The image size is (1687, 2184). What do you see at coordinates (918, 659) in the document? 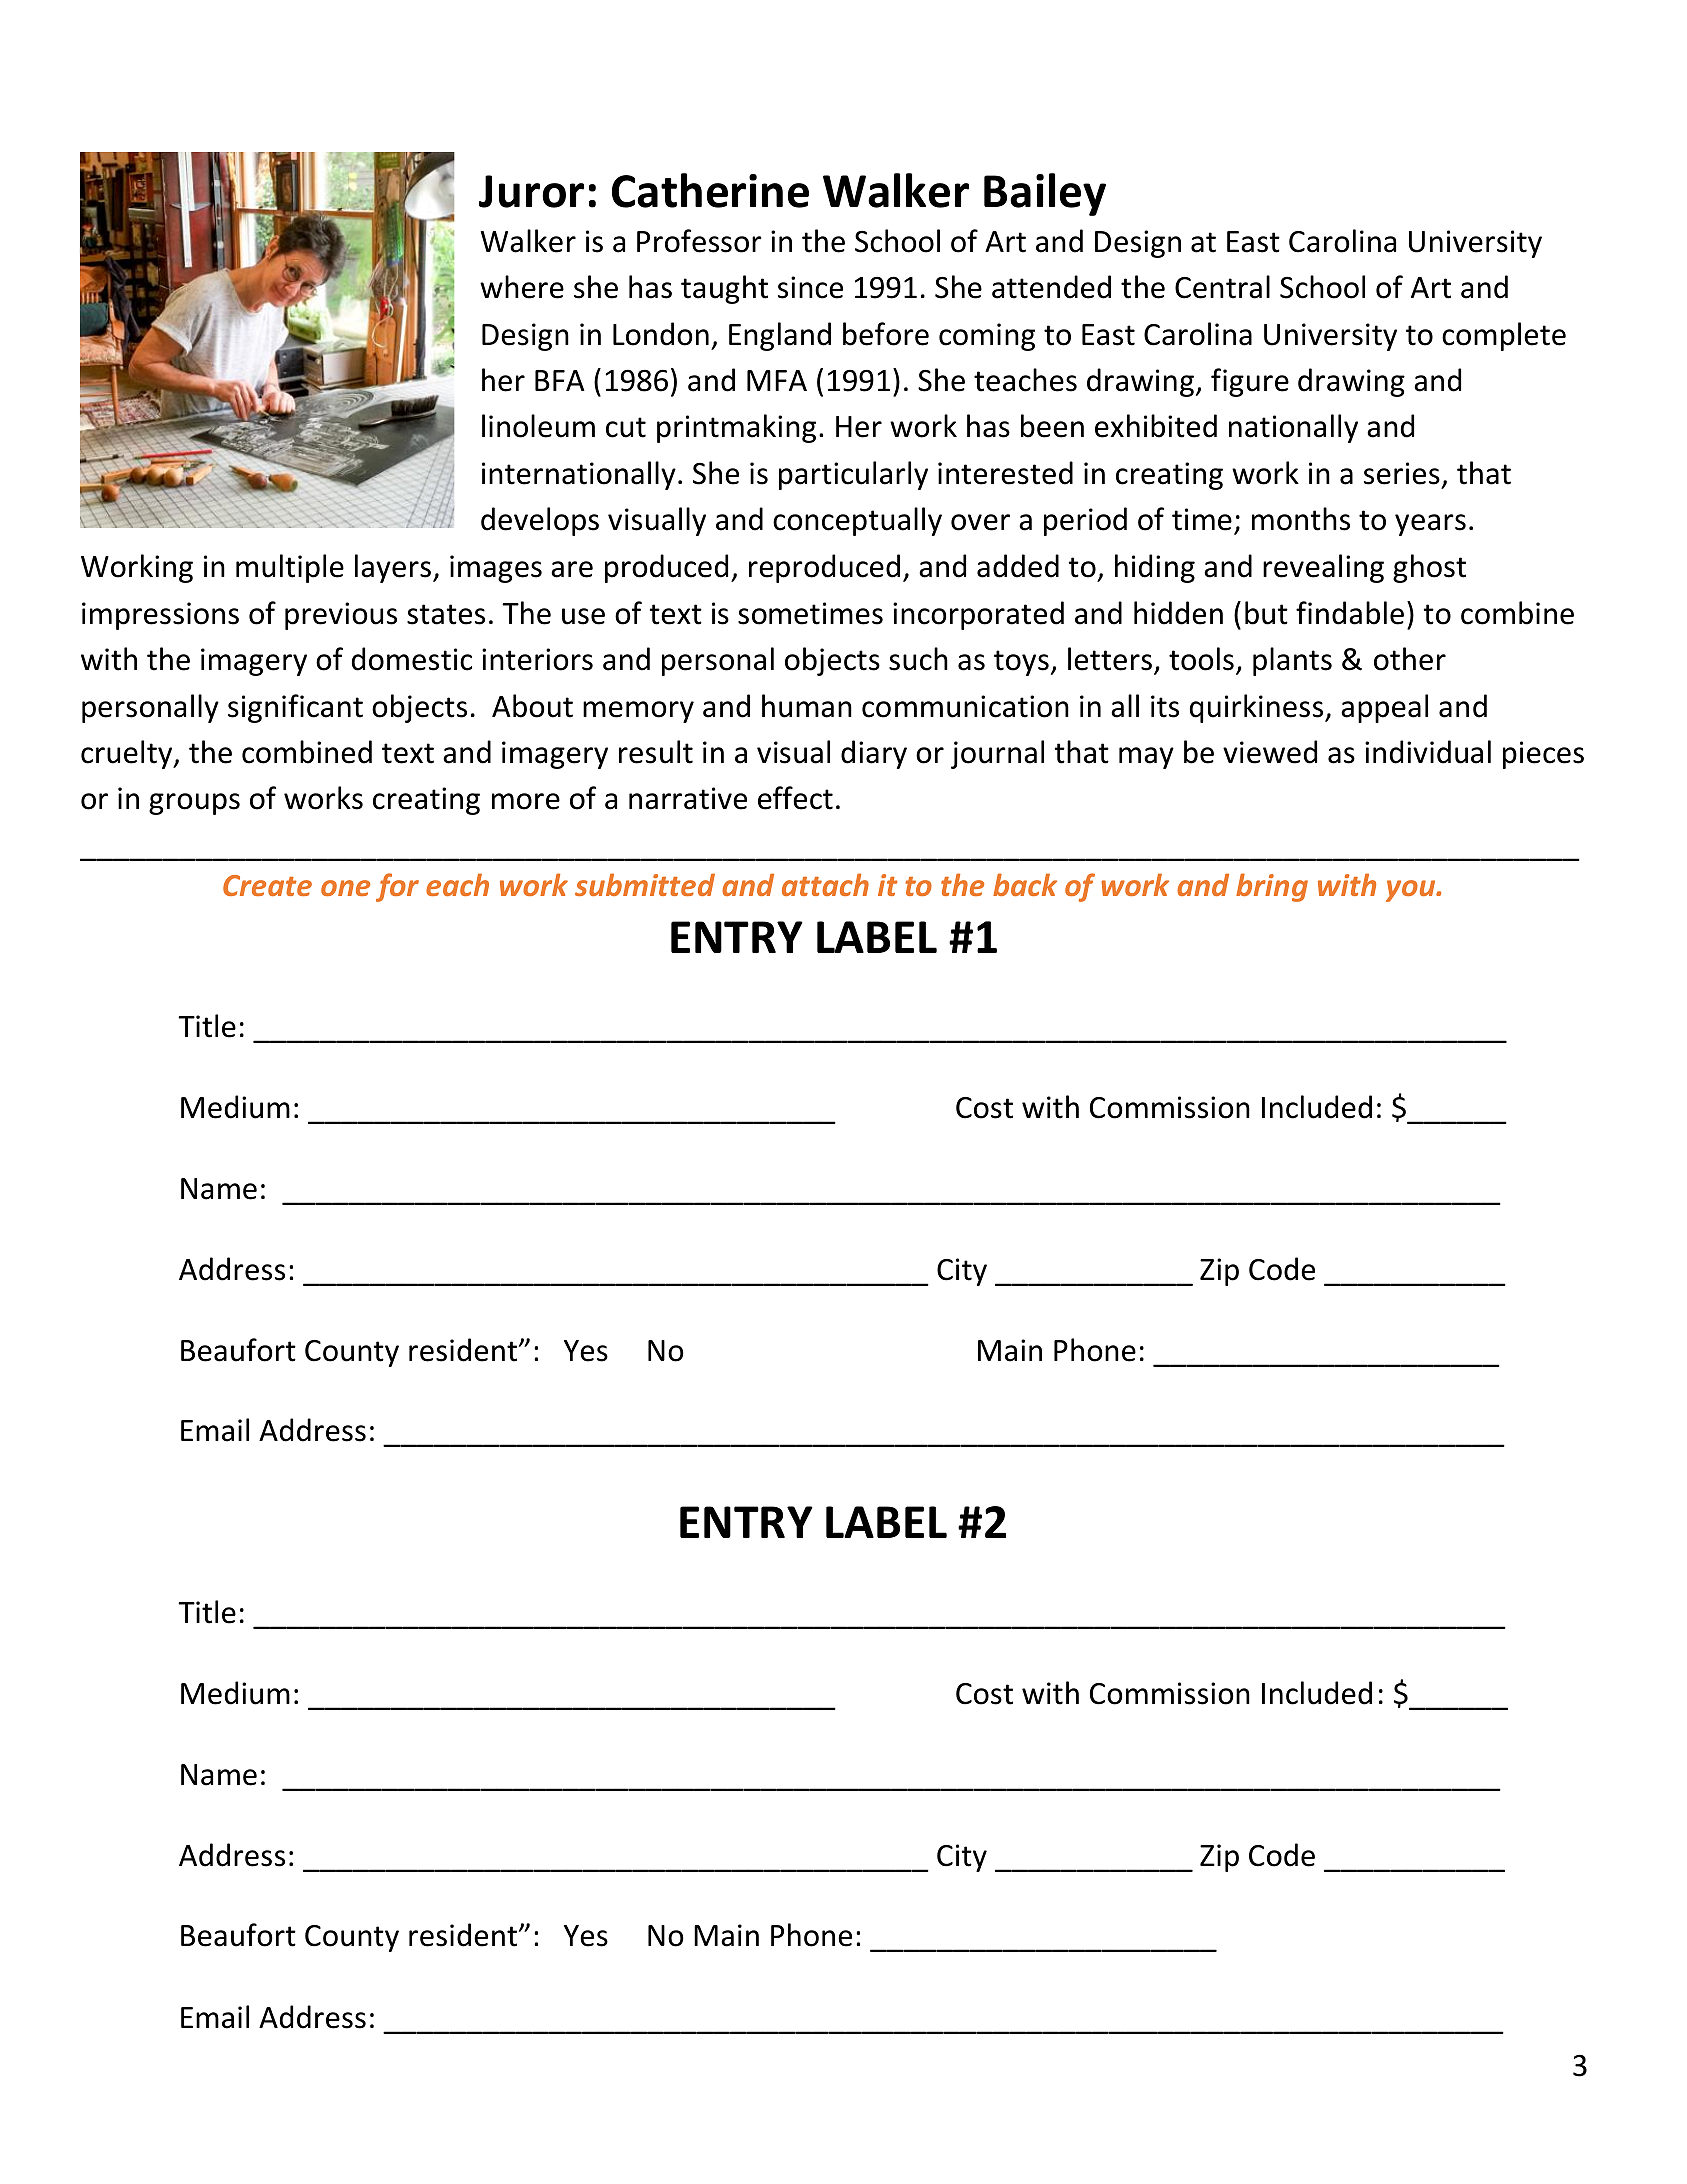
I see `such` at bounding box center [918, 659].
